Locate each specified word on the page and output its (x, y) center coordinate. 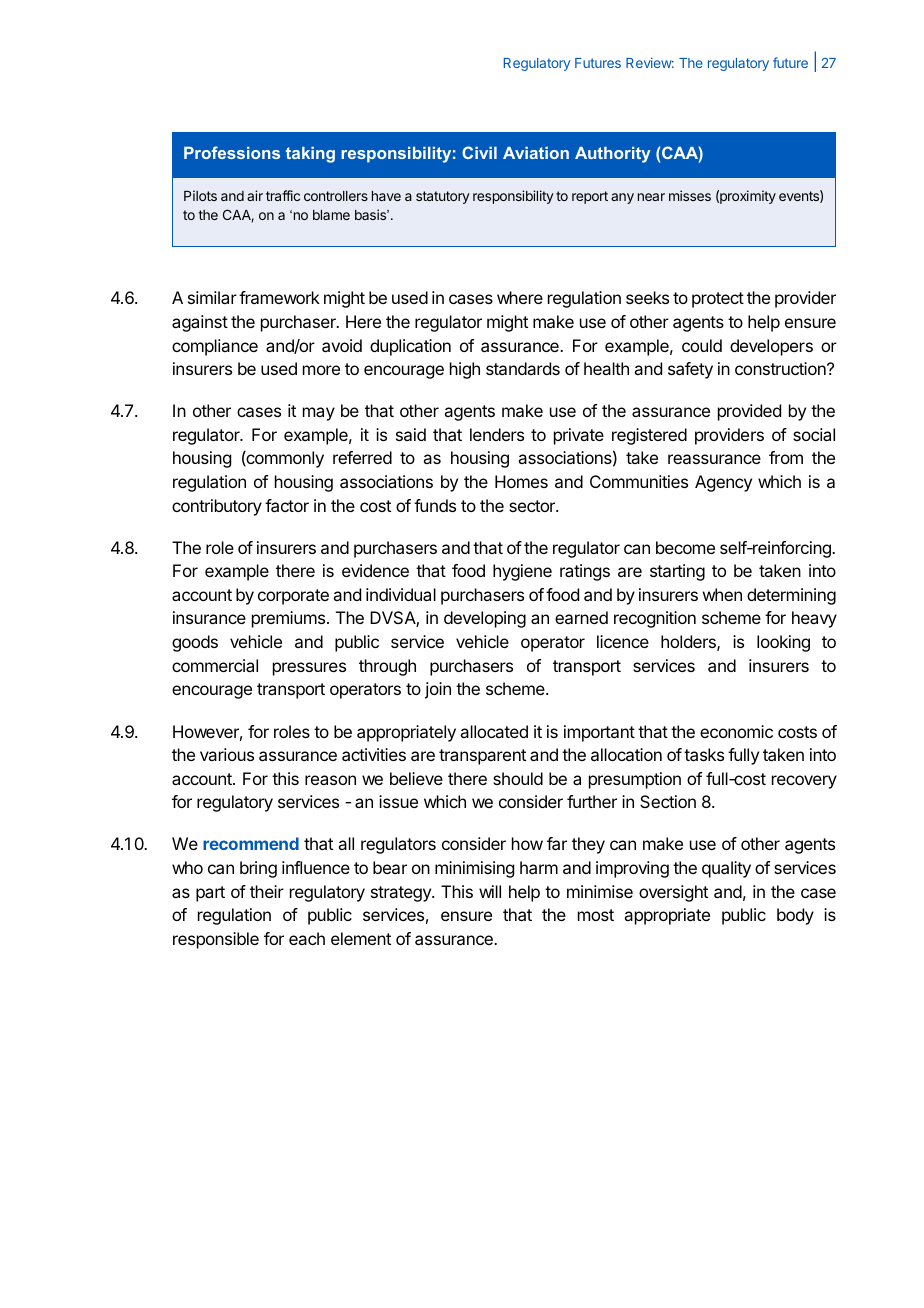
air (255, 195)
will (490, 891)
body (795, 916)
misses (690, 195)
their (267, 891)
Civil (479, 152)
